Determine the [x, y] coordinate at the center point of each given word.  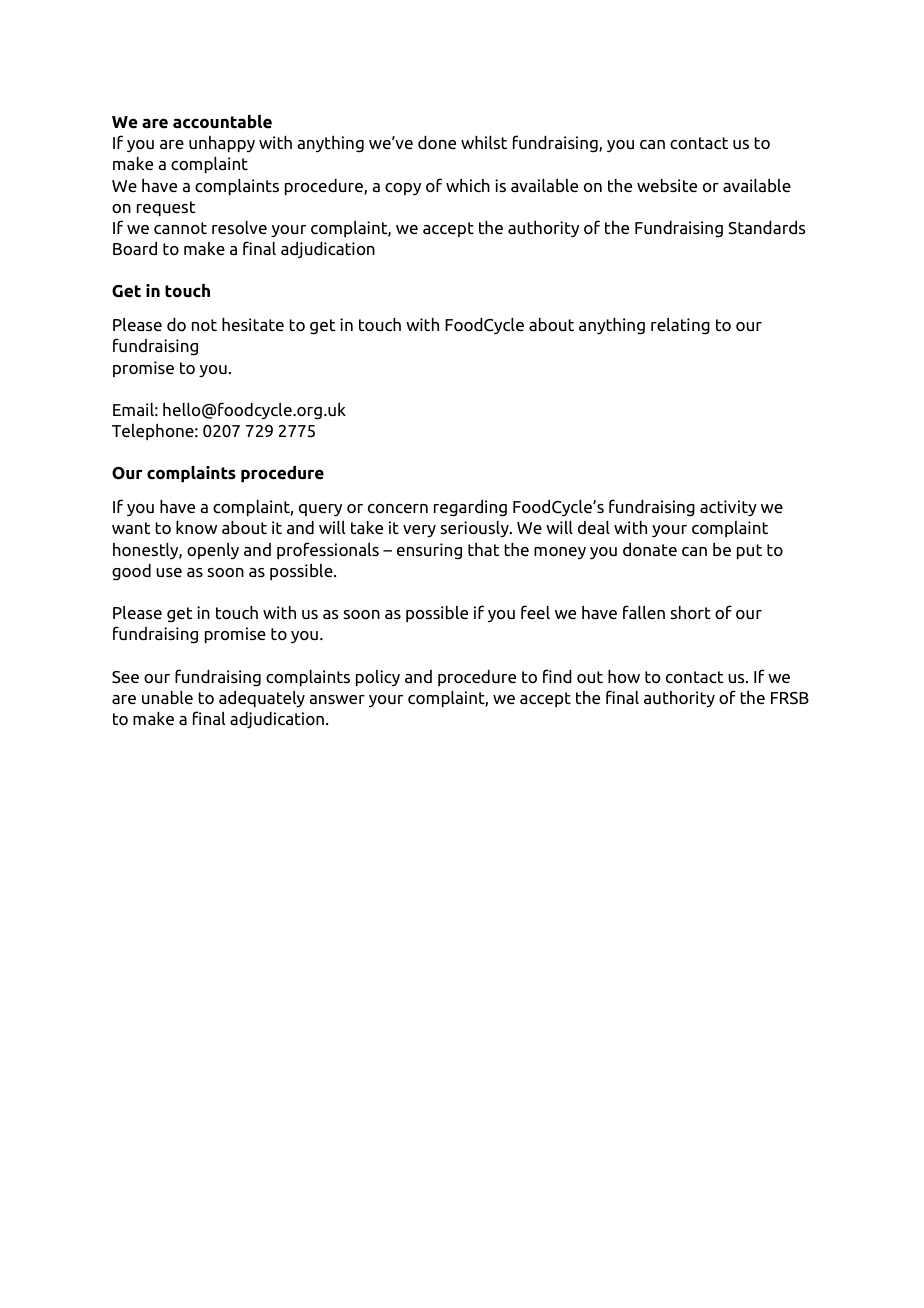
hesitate [253, 324]
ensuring [429, 551]
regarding [470, 508]
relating [680, 326]
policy [378, 678]
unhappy [222, 144]
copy [403, 189]
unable [167, 697]
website [667, 185]
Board [135, 248]
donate [650, 549]
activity [728, 508]
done [437, 143]
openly [213, 550]
